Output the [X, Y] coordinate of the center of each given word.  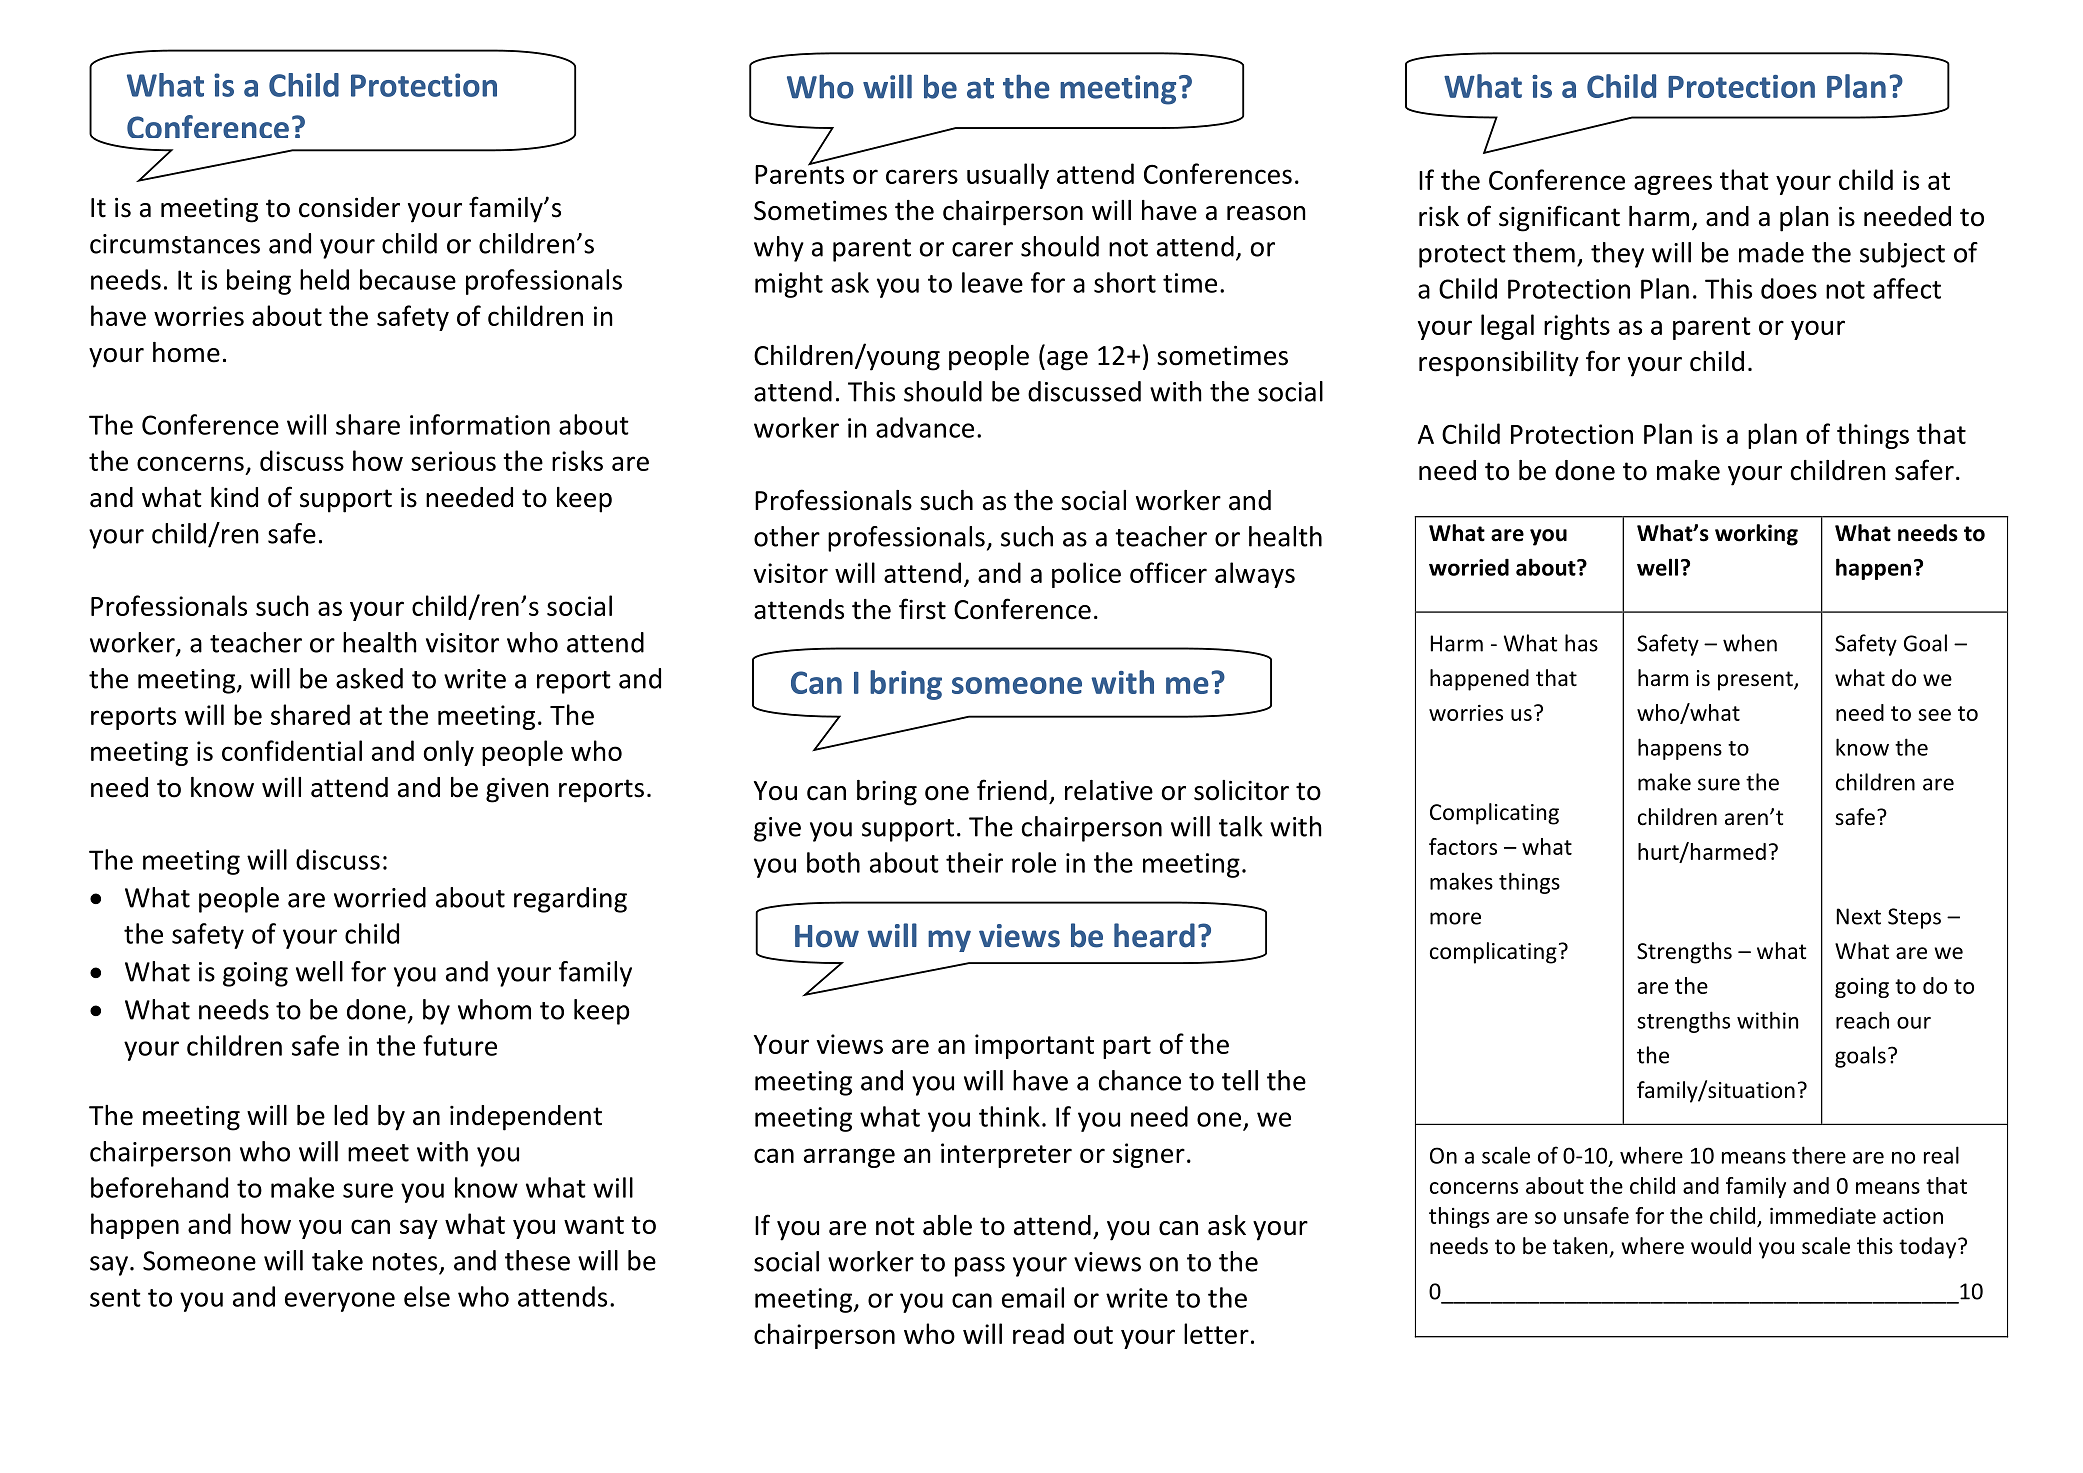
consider [349, 207]
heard [1154, 935]
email [1033, 1297]
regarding [570, 900]
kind [234, 497]
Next [1859, 916]
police [1086, 575]
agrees [1673, 185]
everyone [340, 1302]
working [1756, 535]
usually [1008, 176]
